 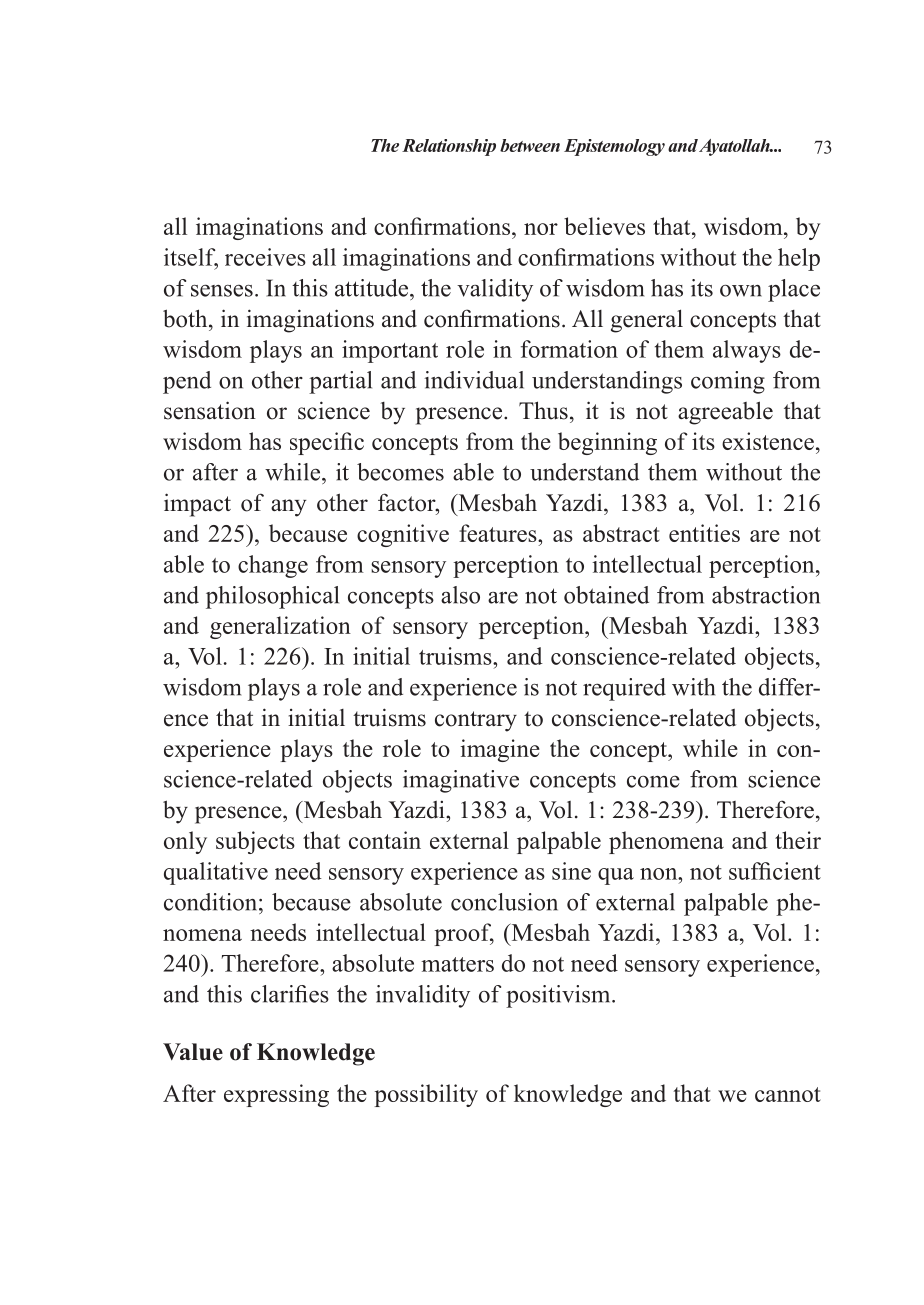 What do you see at coordinates (288, 508) in the document?
I see `any` at bounding box center [288, 508].
